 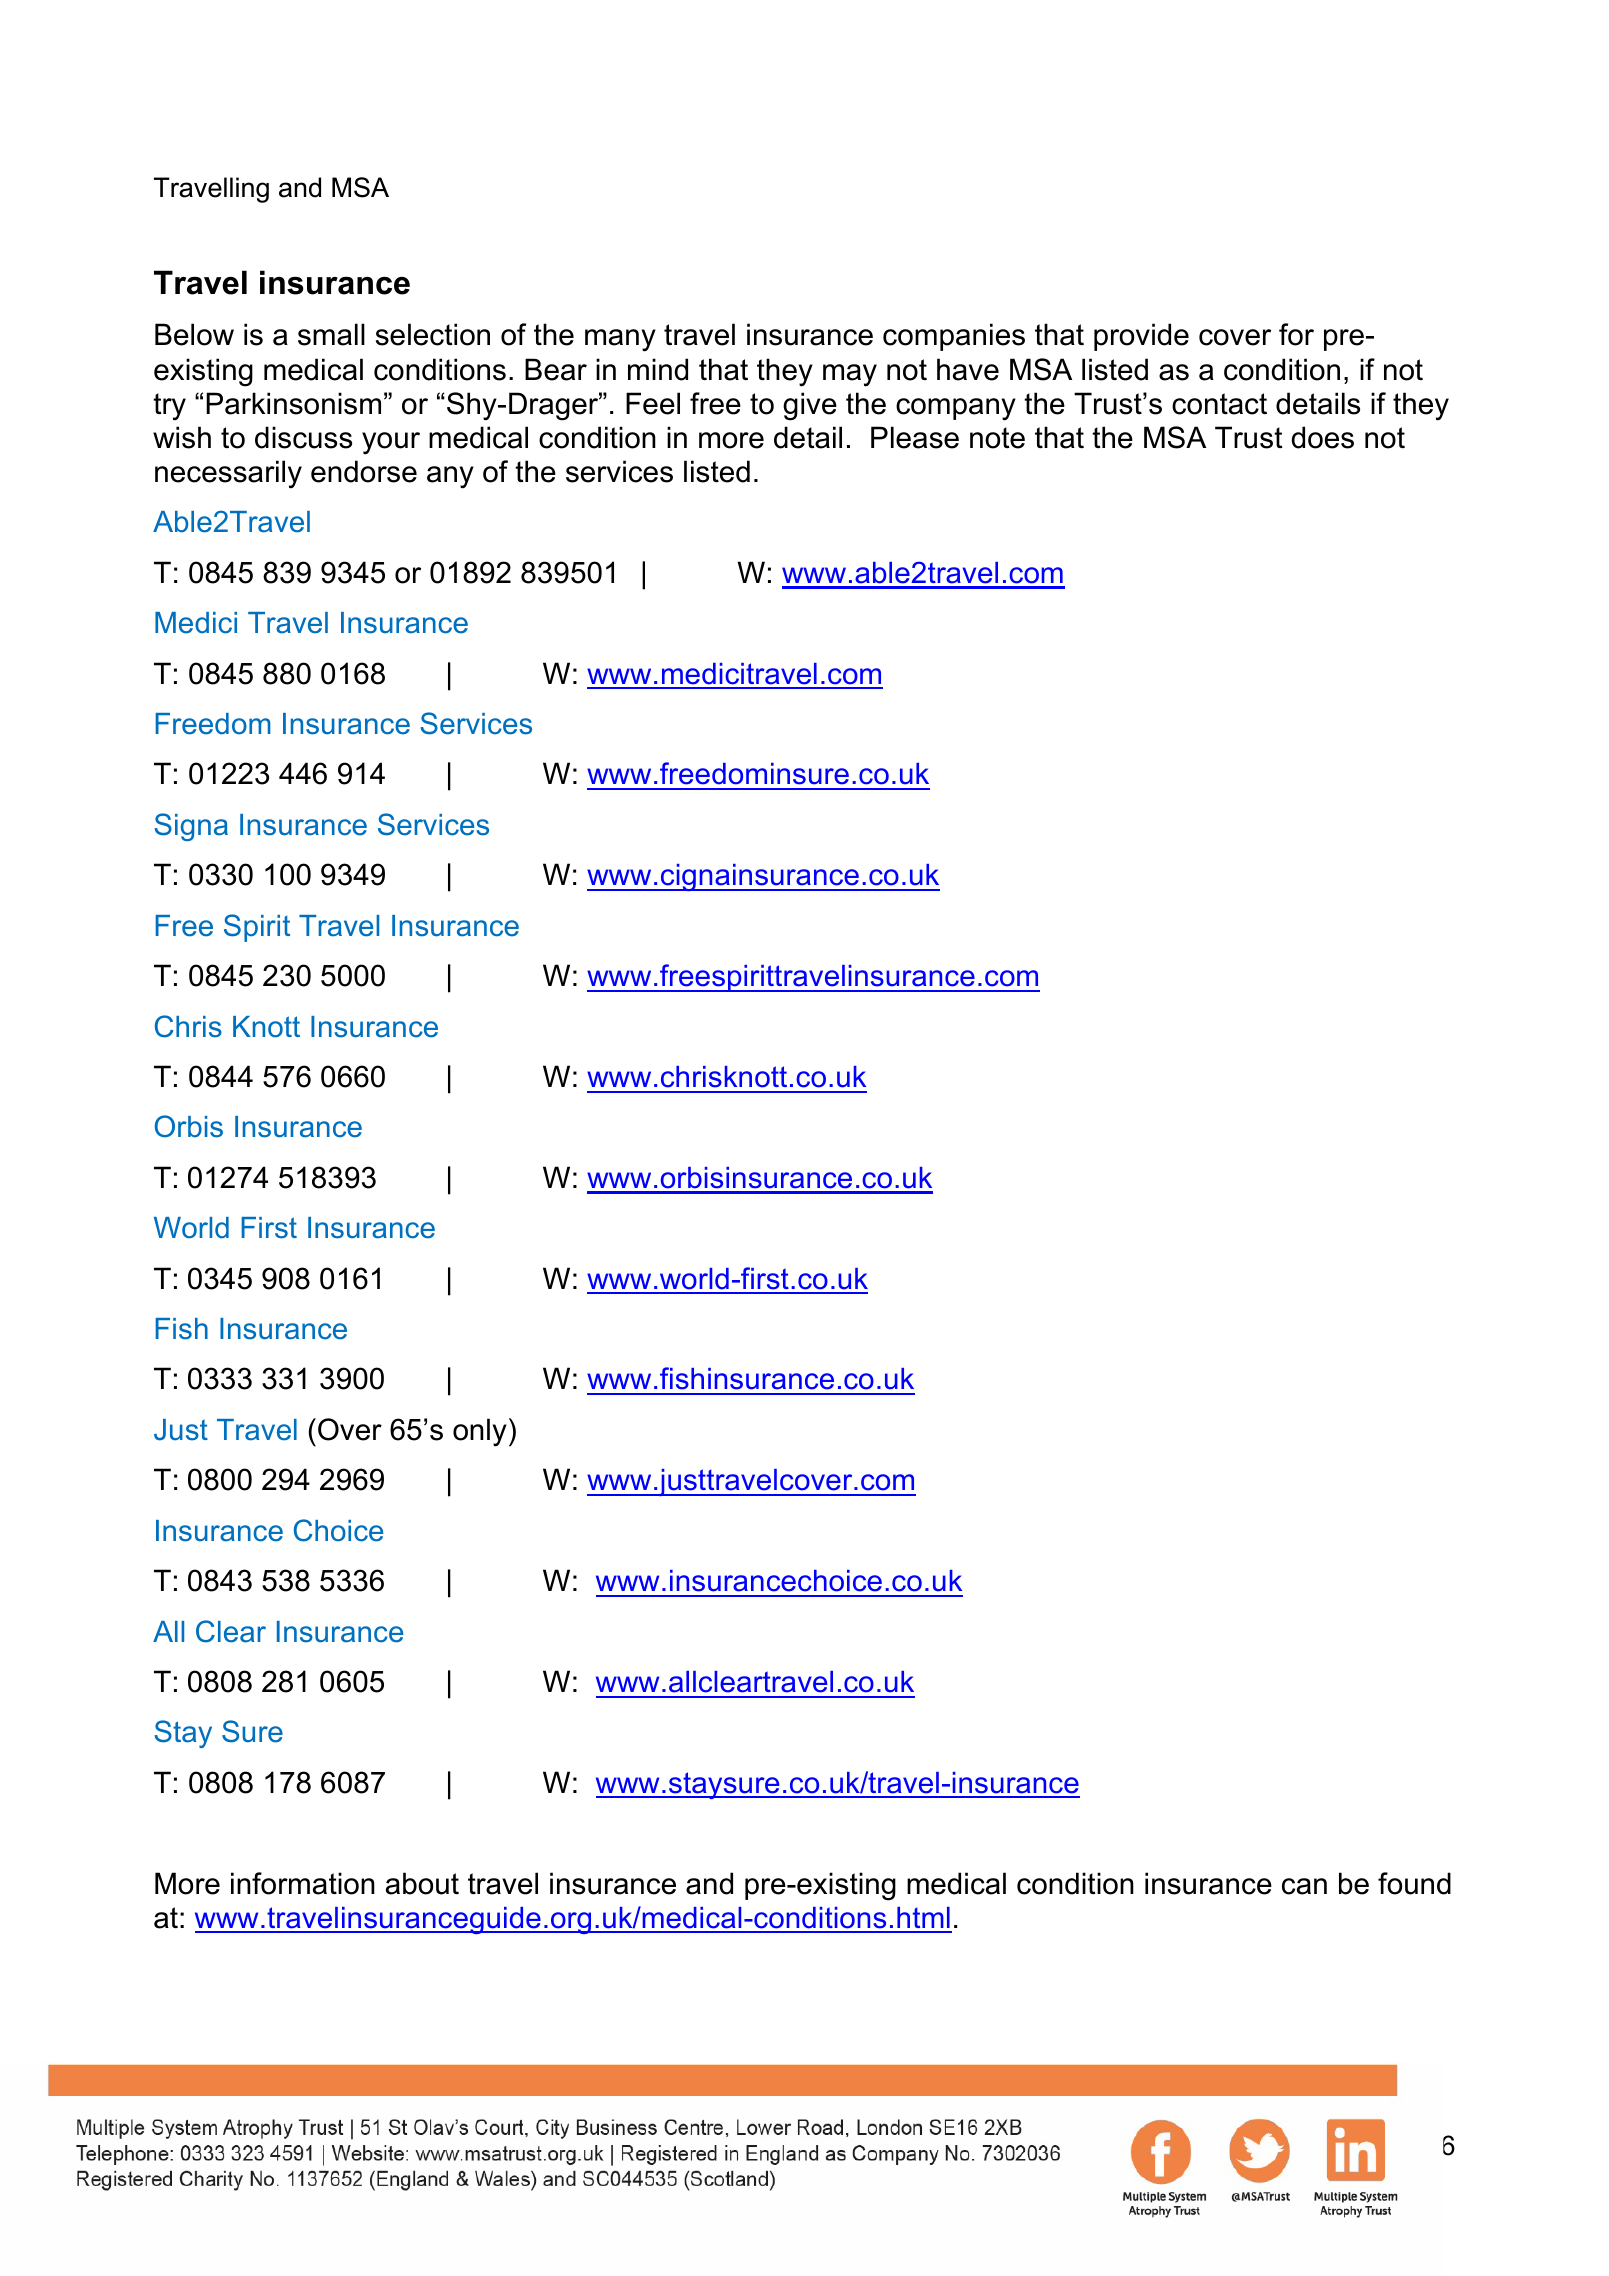 What do you see at coordinates (810, 406) in the screenshot?
I see `give` at bounding box center [810, 406].
